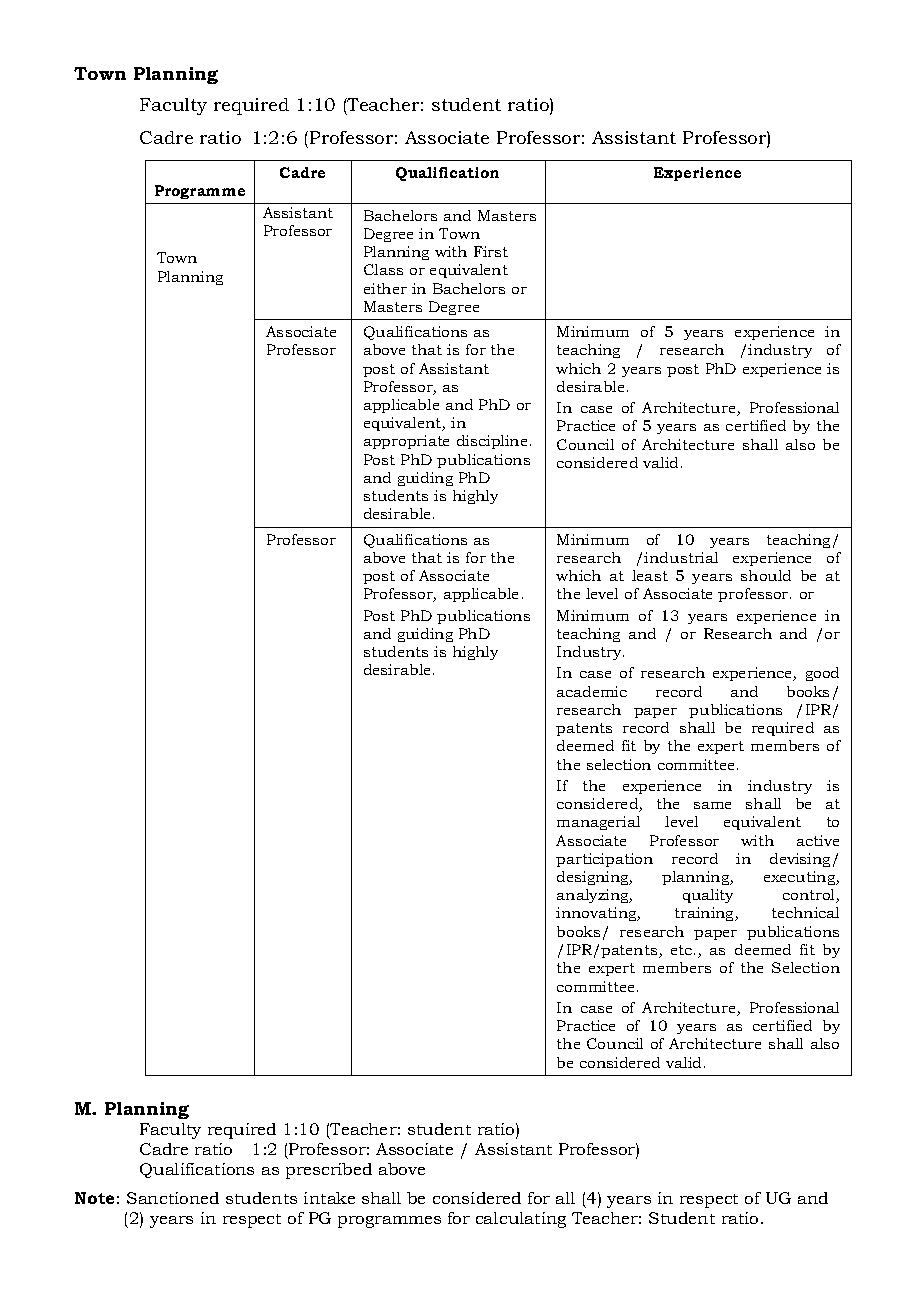 This image has height=1307, width=924. I want to click on least, so click(650, 575).
